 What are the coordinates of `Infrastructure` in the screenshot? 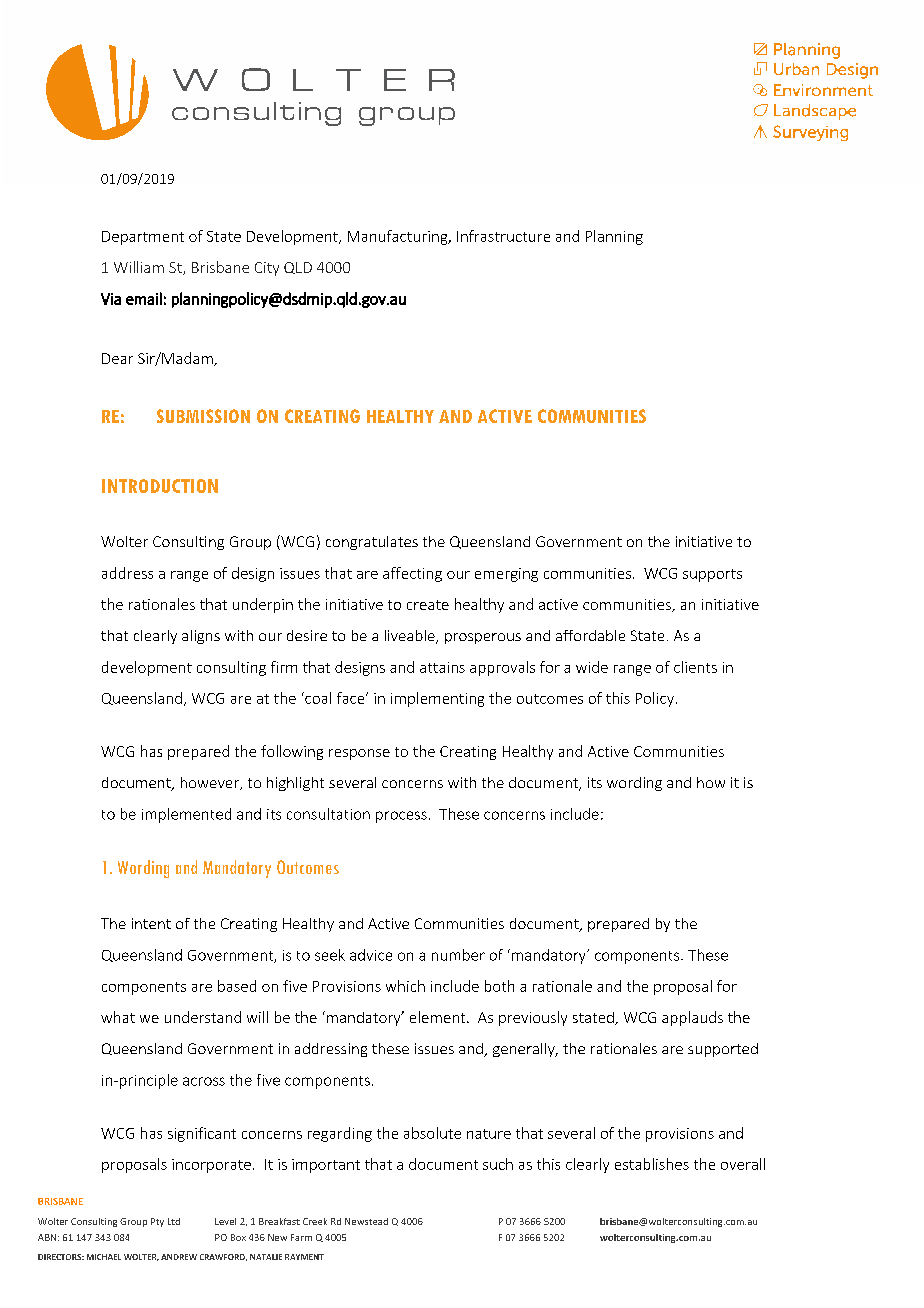 It's located at (503, 236).
